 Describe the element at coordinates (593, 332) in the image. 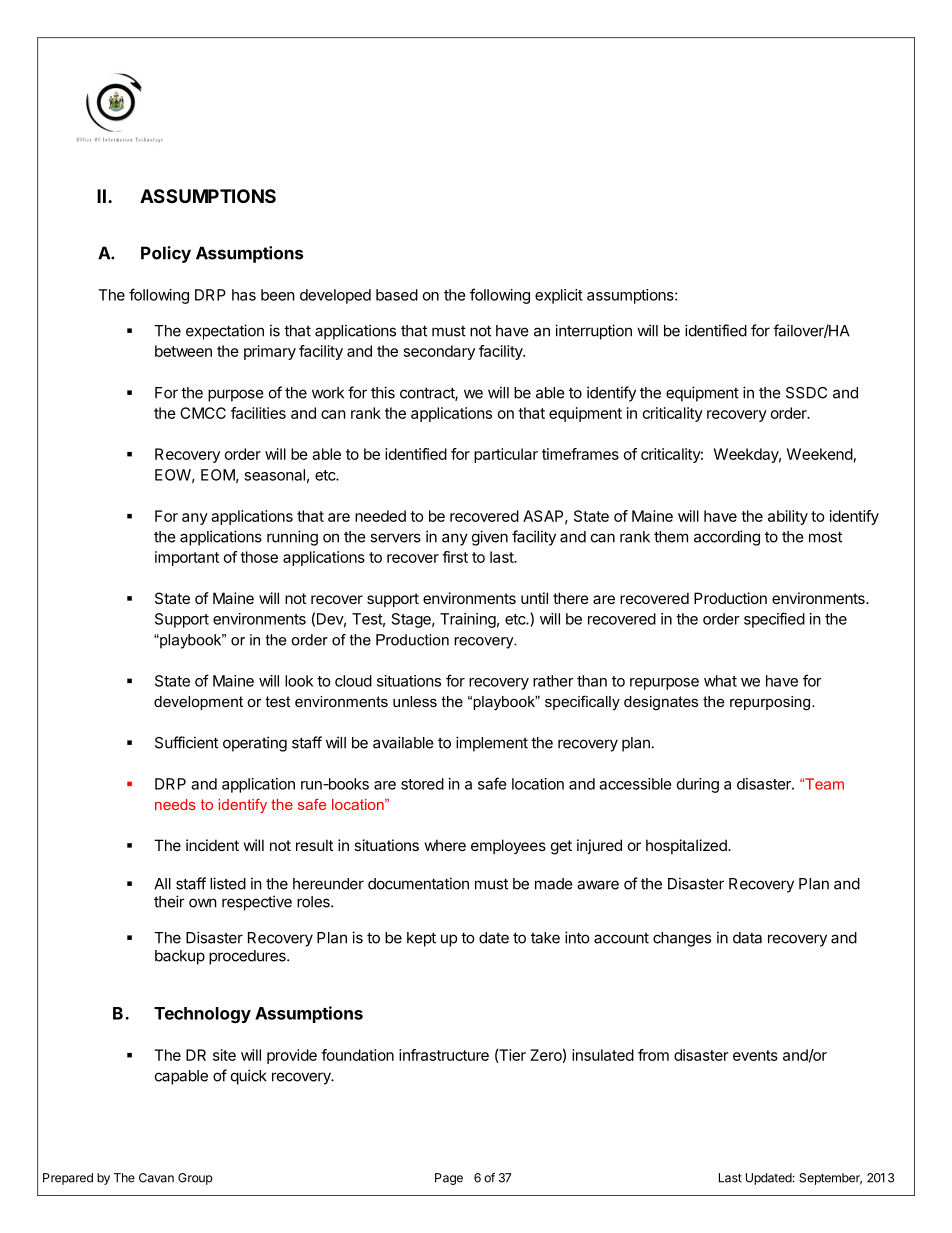

I see `interruption` at that location.
